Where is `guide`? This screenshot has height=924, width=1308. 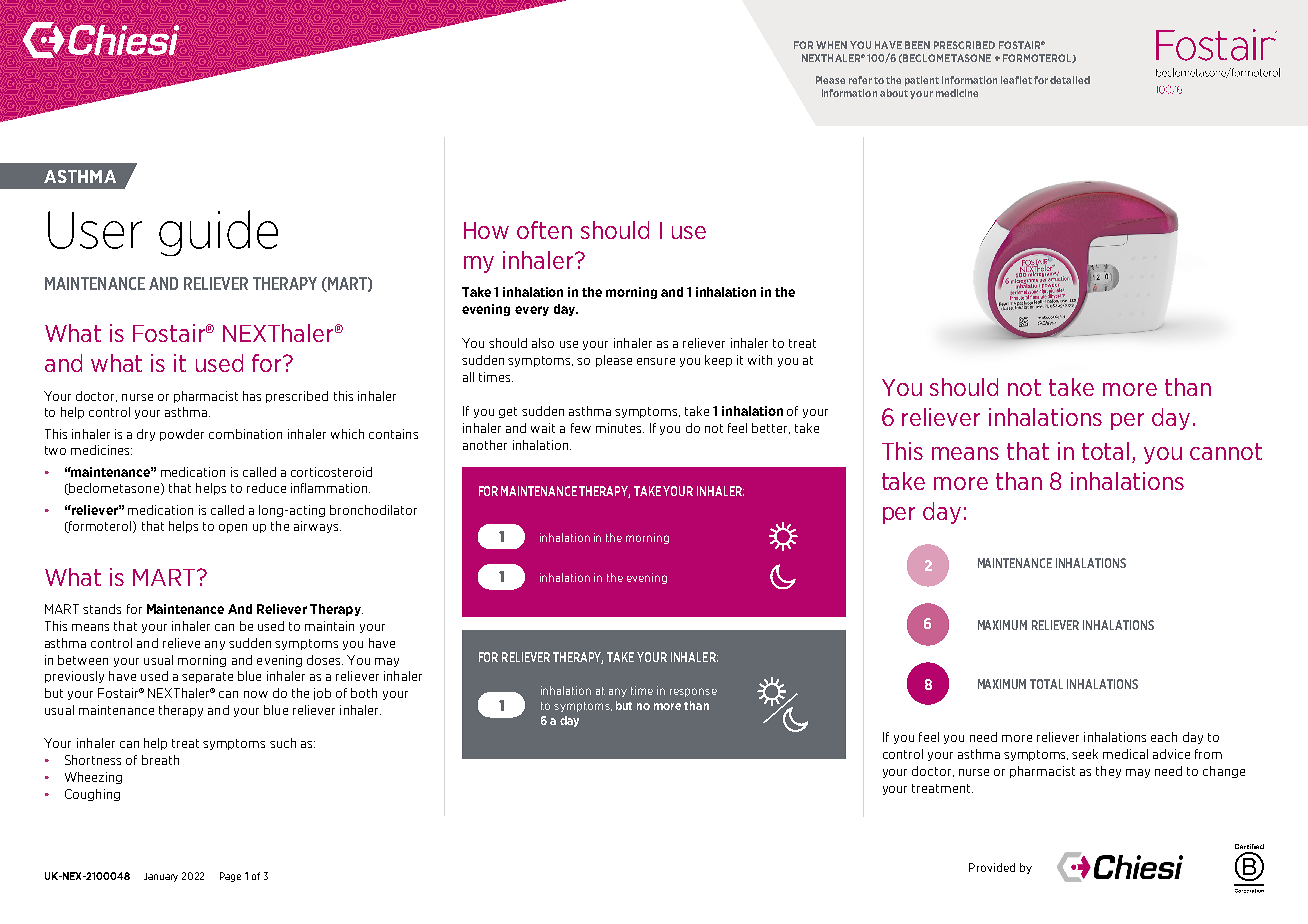 guide is located at coordinates (218, 233).
